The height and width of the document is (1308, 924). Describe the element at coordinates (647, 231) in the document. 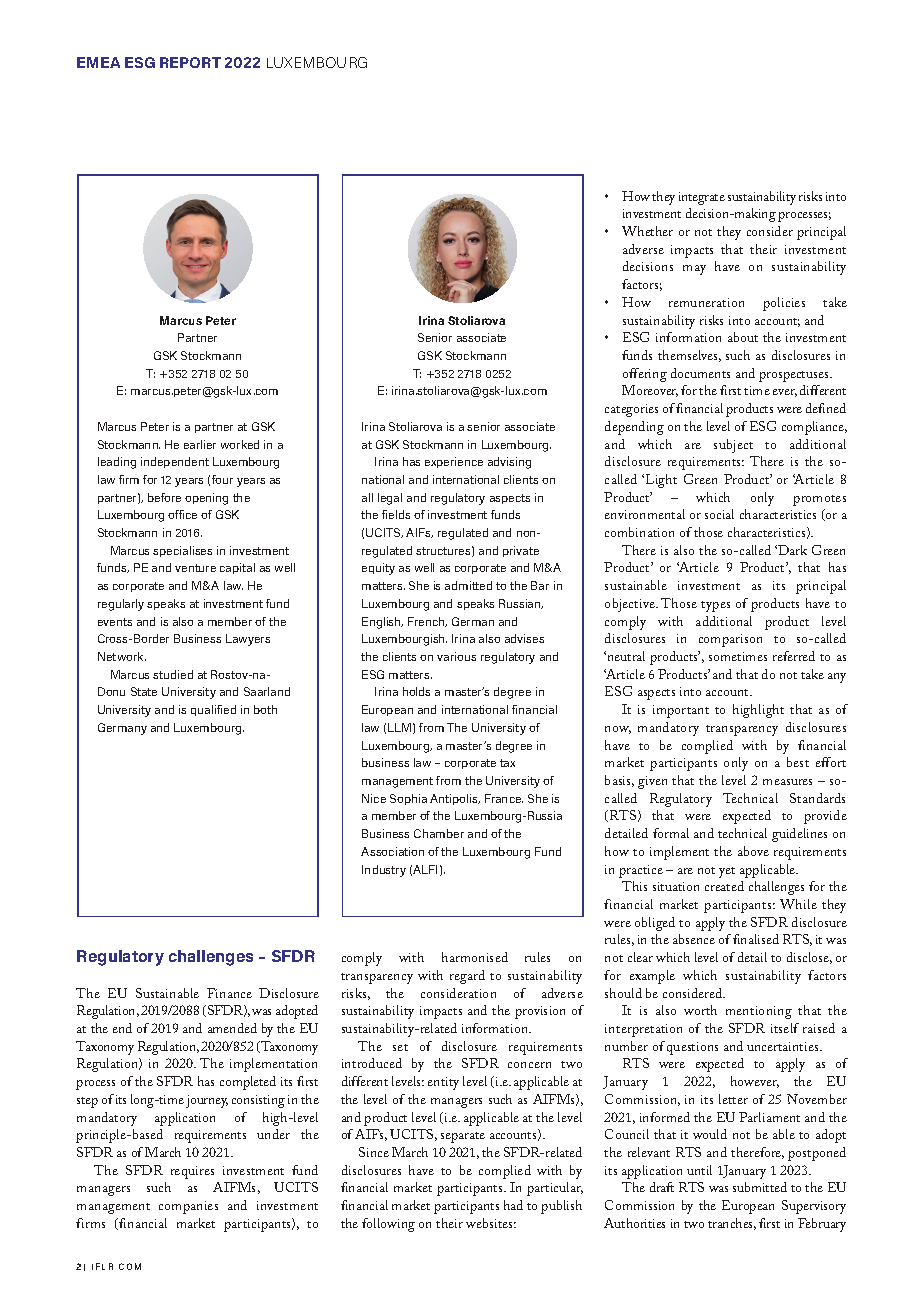

I see `Whether` at that location.
